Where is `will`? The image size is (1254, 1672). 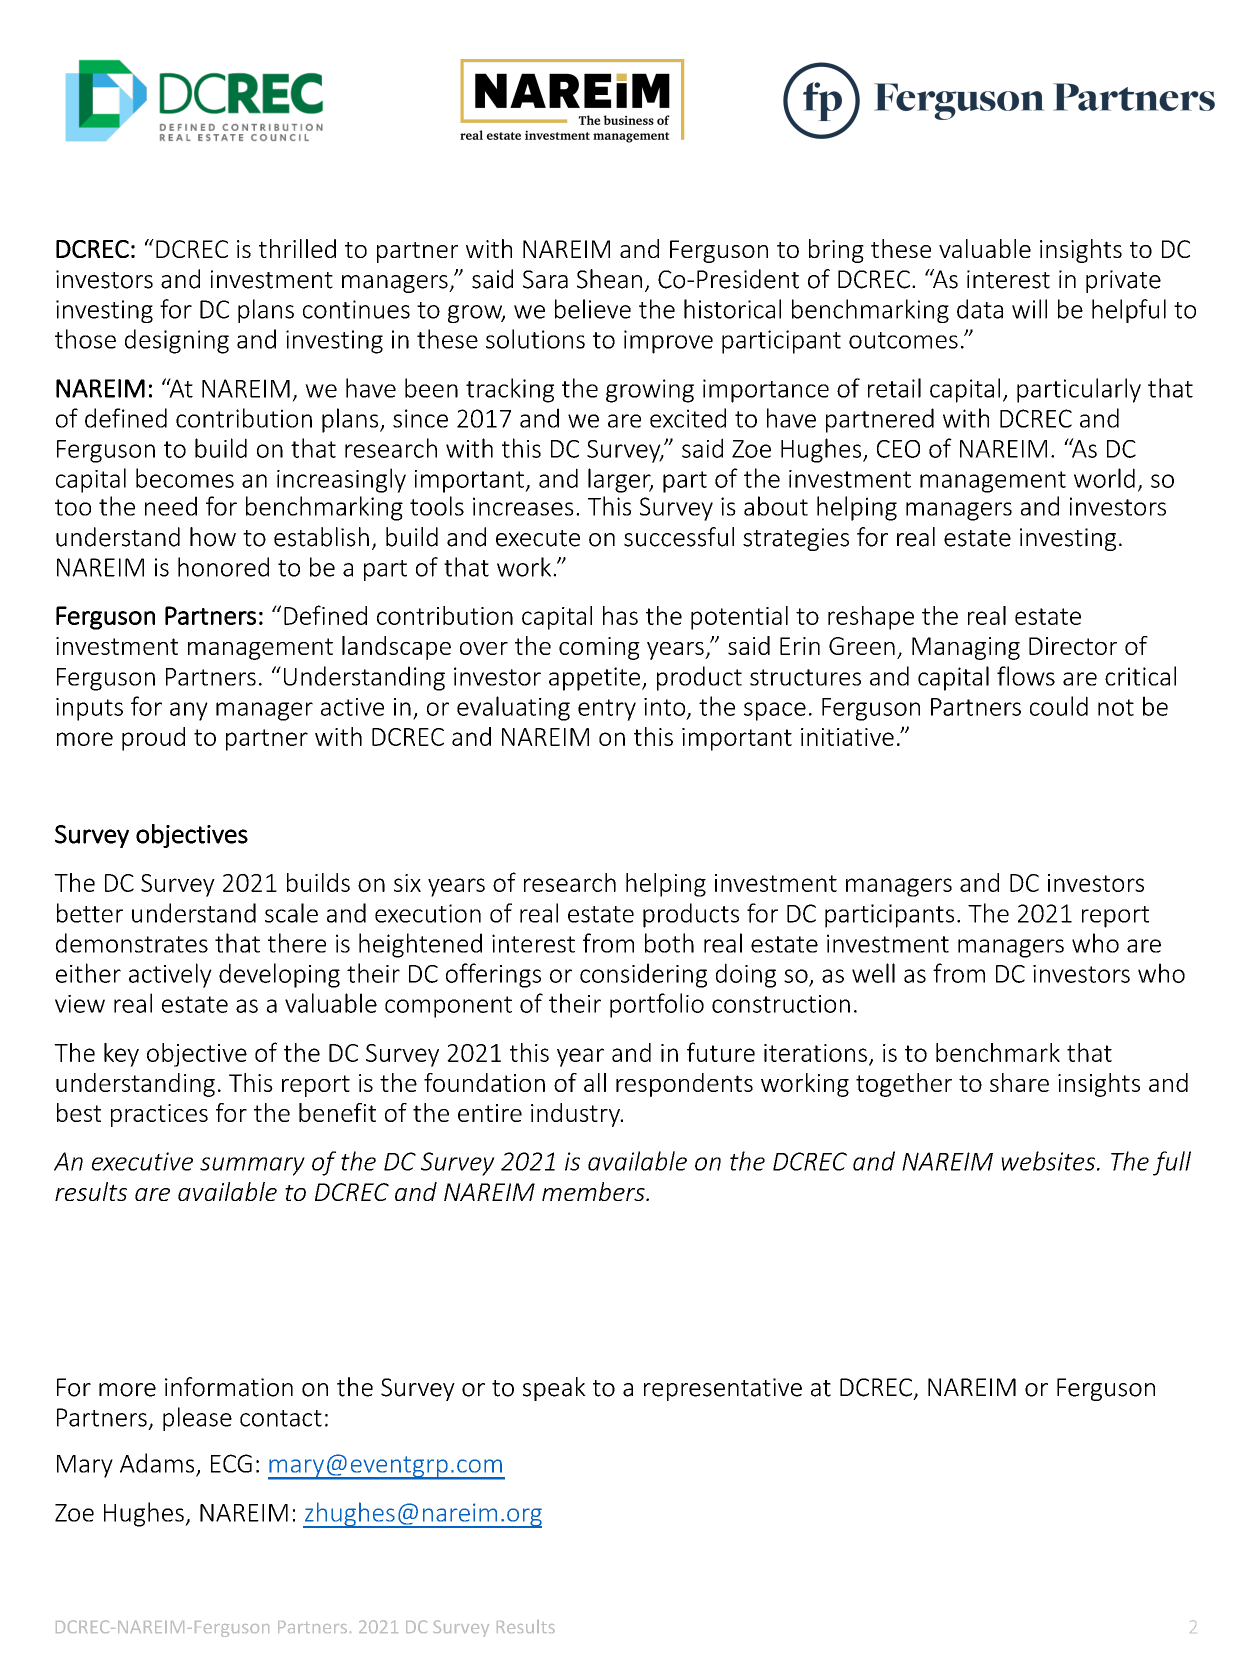 will is located at coordinates (1029, 309).
